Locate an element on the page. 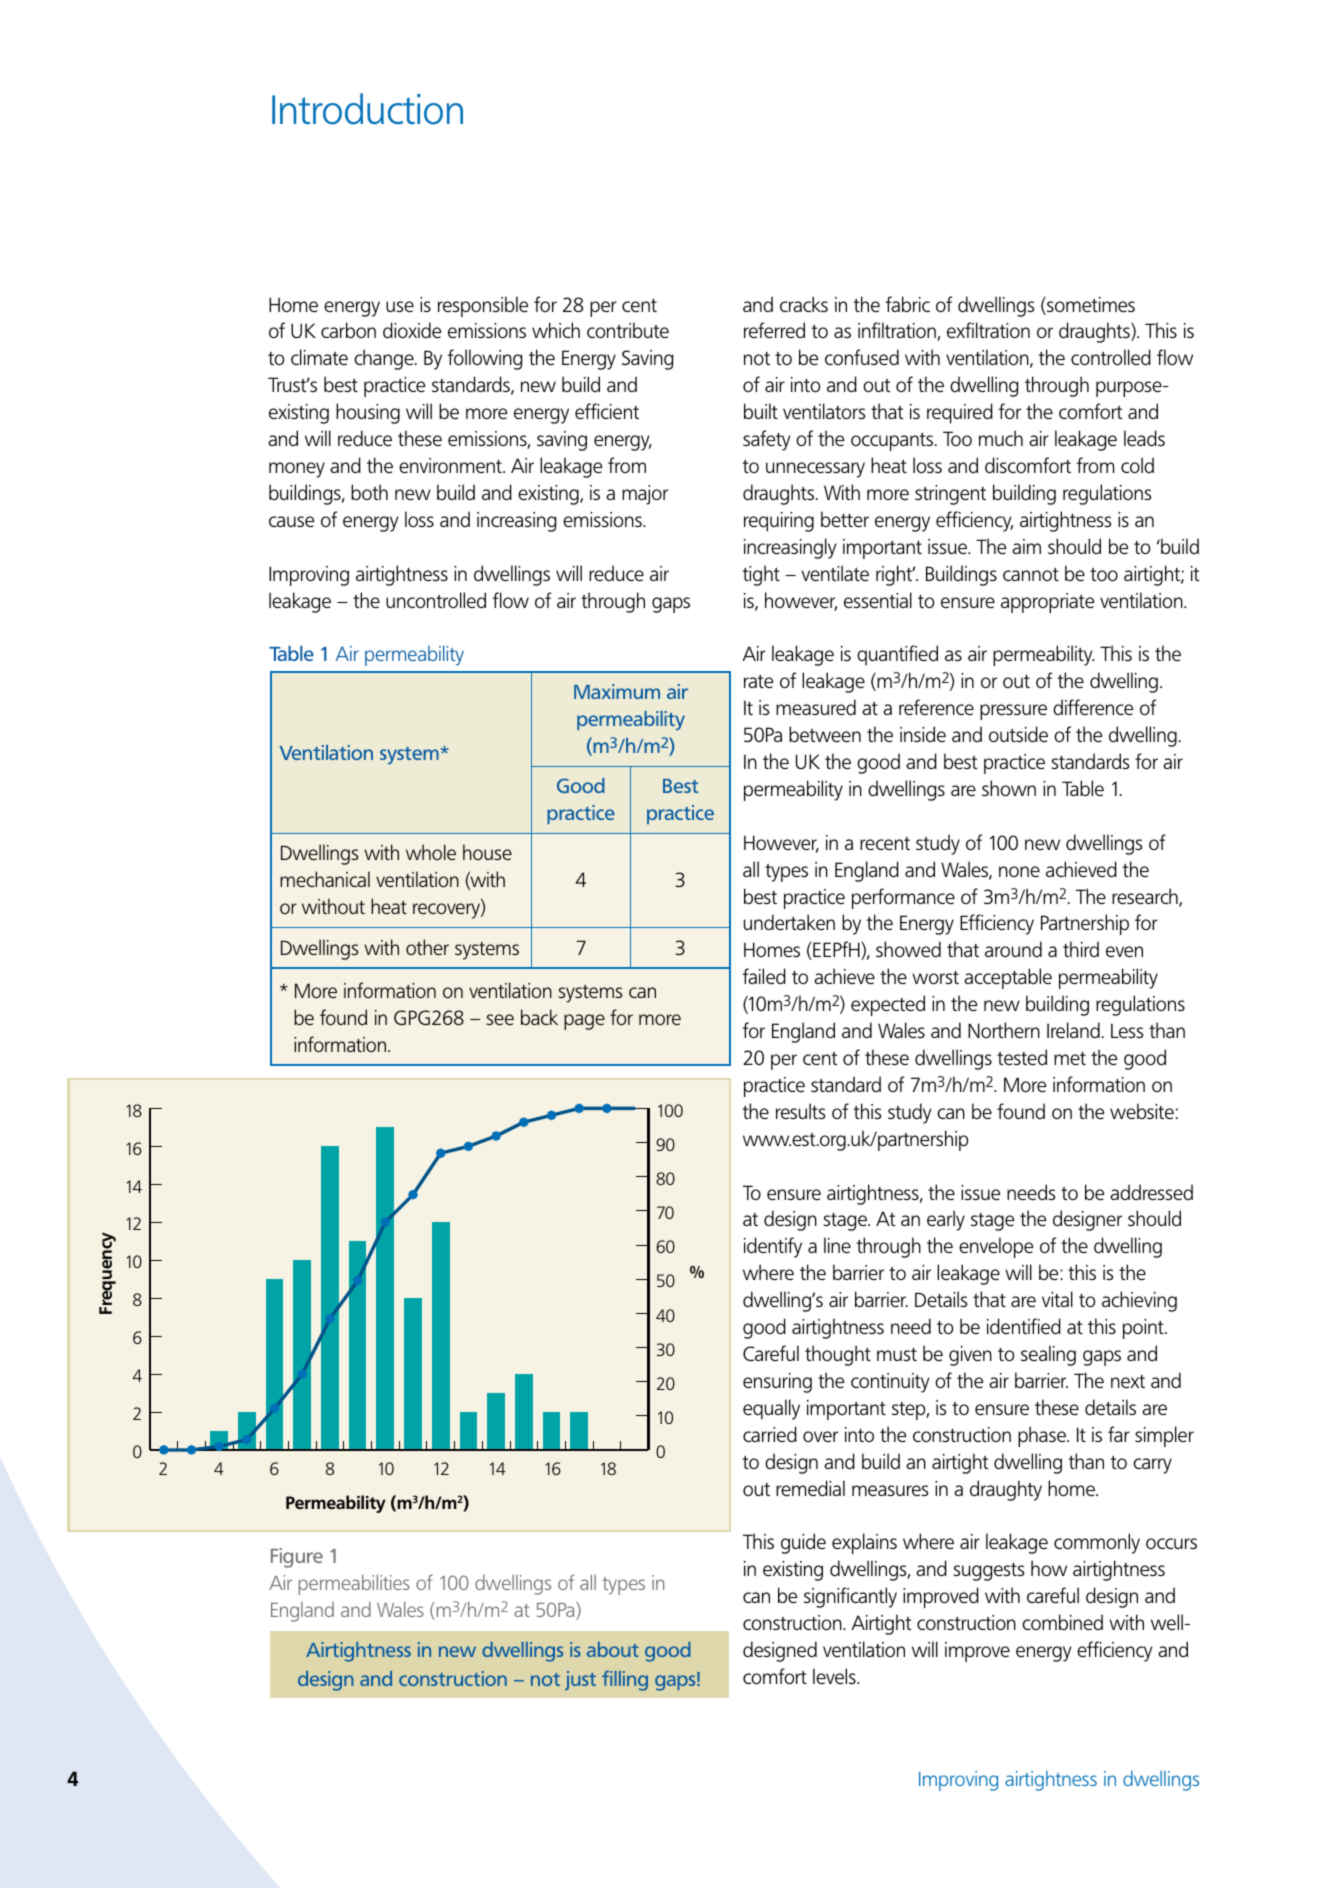  levels is located at coordinates (835, 1676).
